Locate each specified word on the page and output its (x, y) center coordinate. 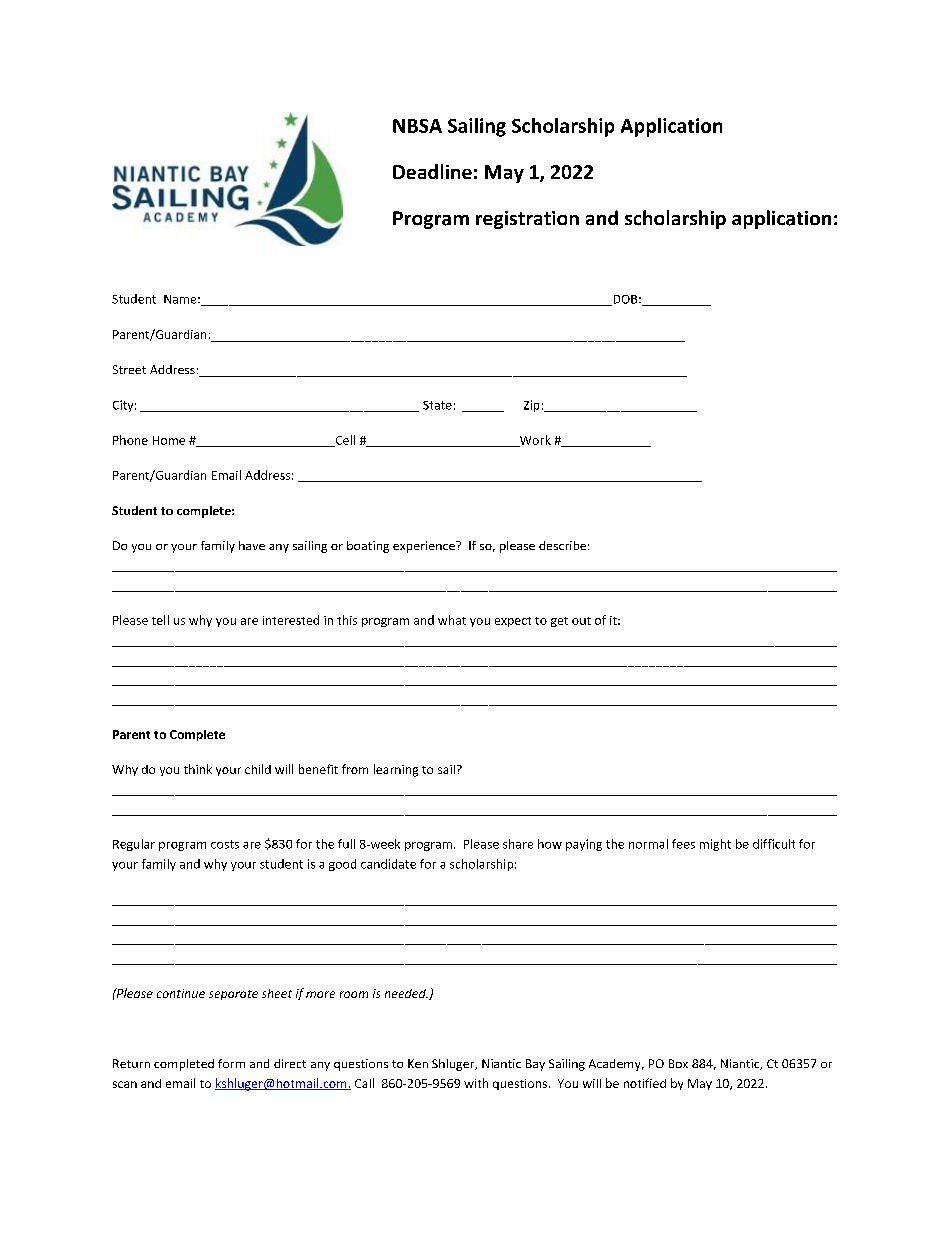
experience (425, 547)
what (452, 620)
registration (527, 220)
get (559, 622)
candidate (388, 864)
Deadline (432, 171)
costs (225, 844)
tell (160, 620)
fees (683, 844)
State (437, 405)
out (581, 621)
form (231, 1063)
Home (169, 440)
